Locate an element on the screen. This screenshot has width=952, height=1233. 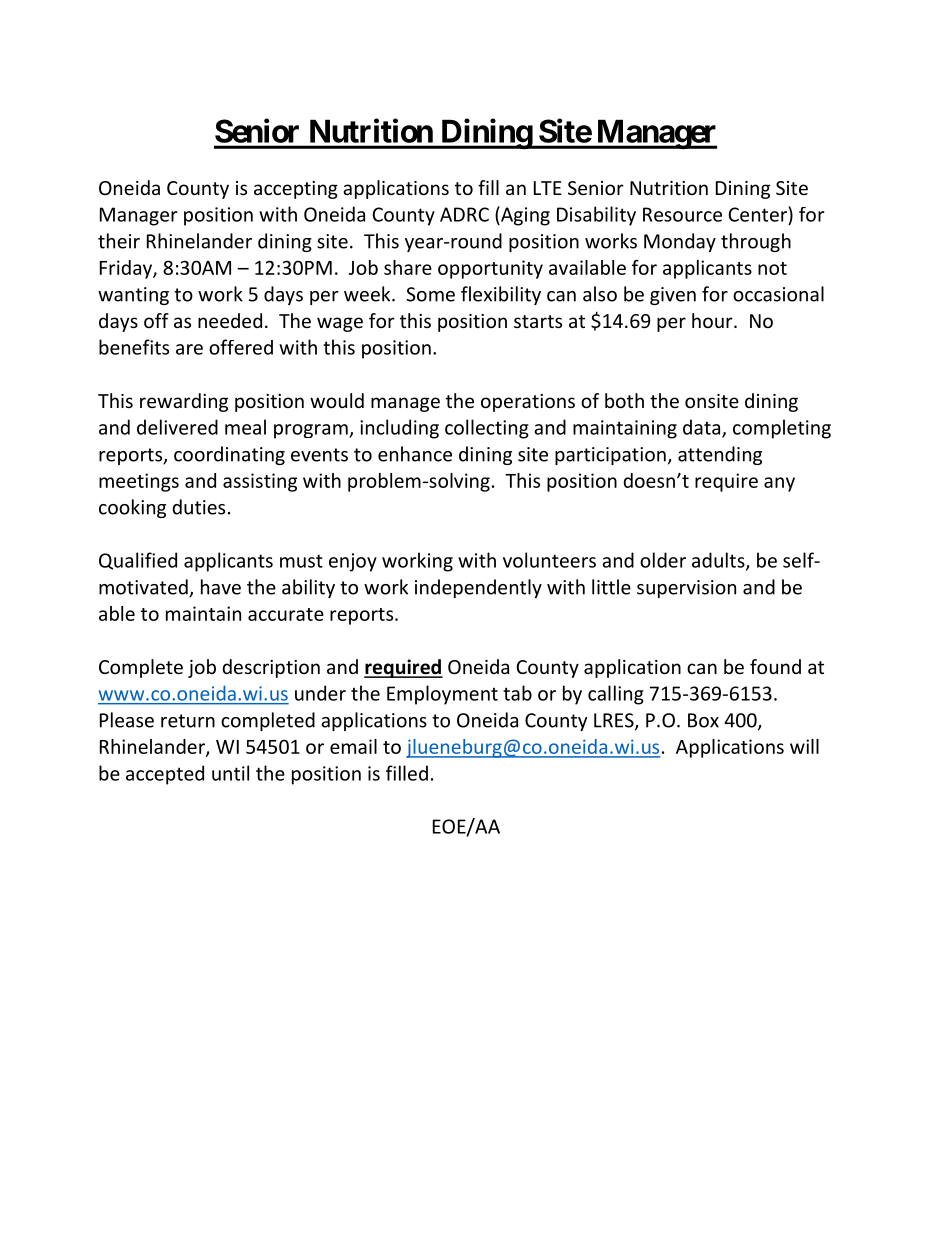
accepting is located at coordinates (296, 190).
